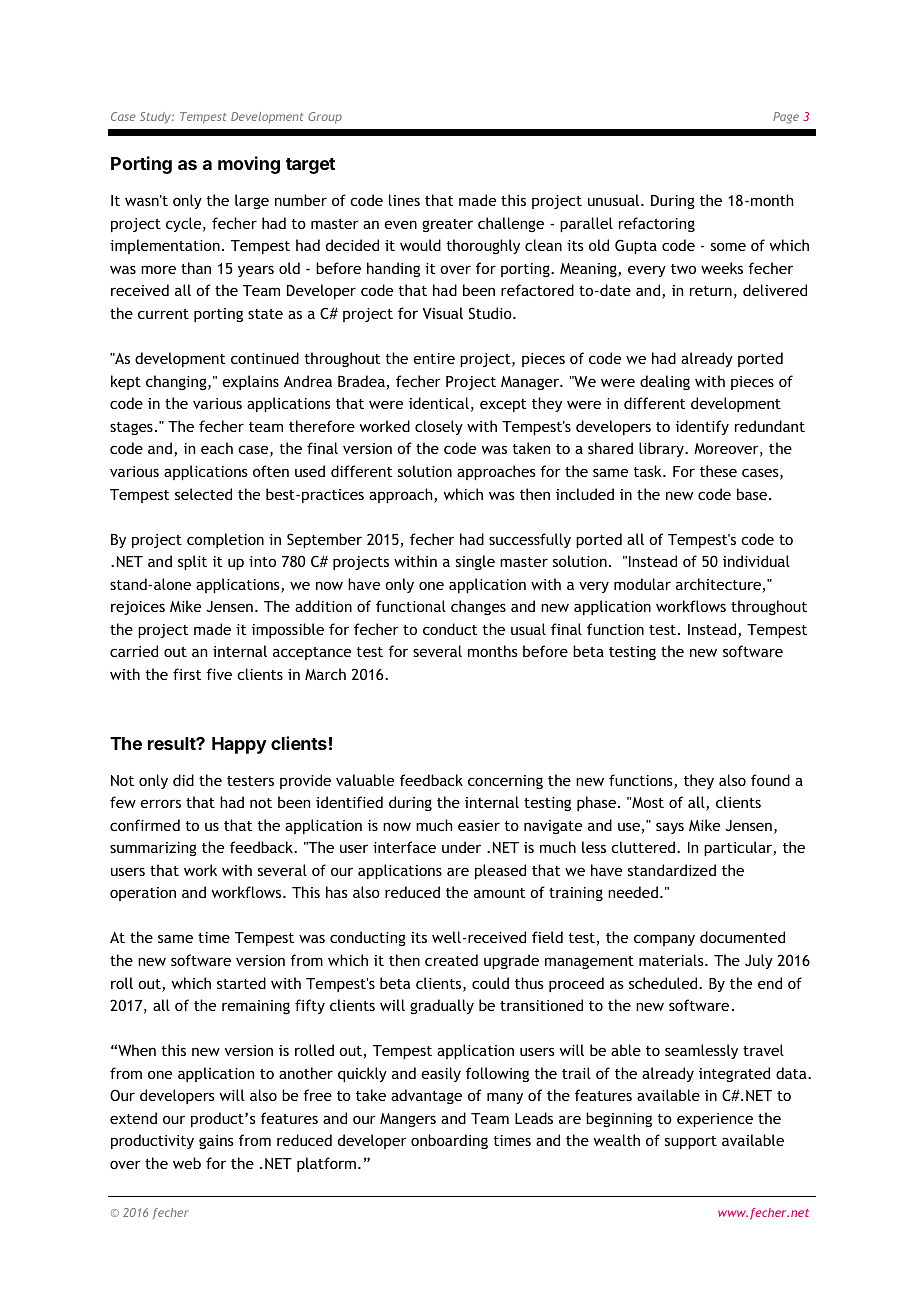 This screenshot has width=924, height=1308. What do you see at coordinates (786, 118) in the screenshot?
I see `Page` at bounding box center [786, 118].
